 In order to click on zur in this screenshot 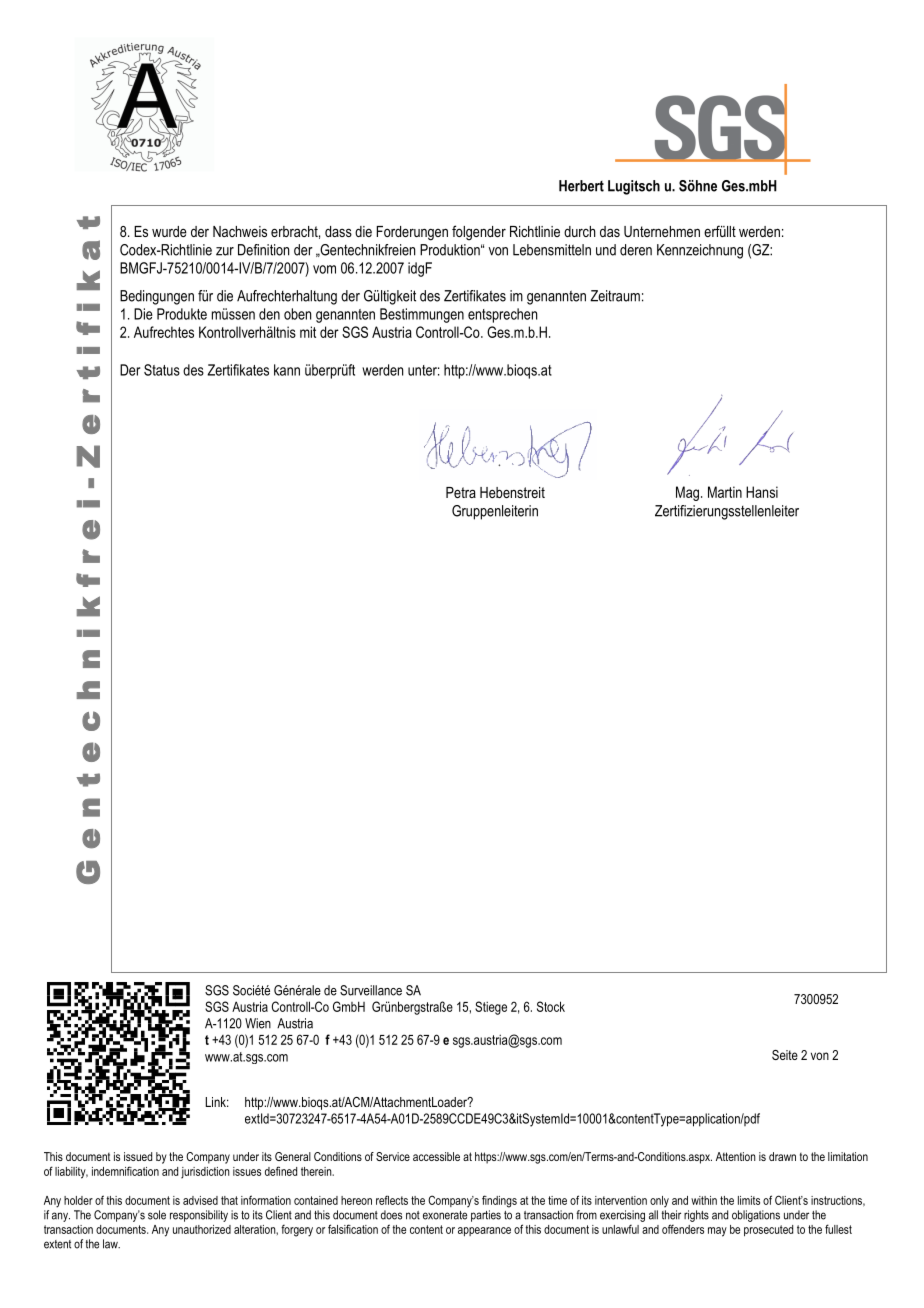, I will do `click(225, 251)`.
